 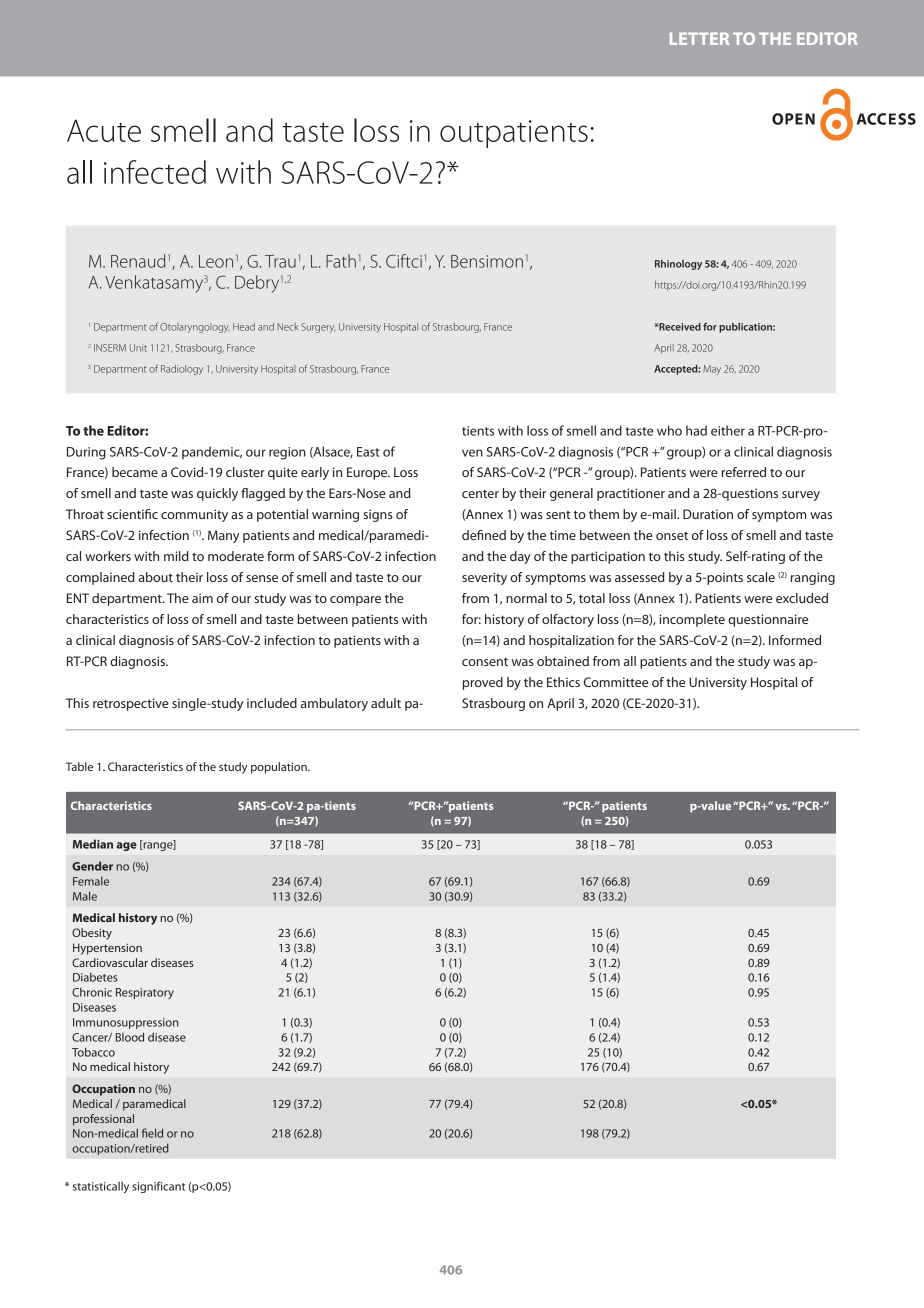 What do you see at coordinates (692, 620) in the screenshot?
I see `incomplete` at bounding box center [692, 620].
